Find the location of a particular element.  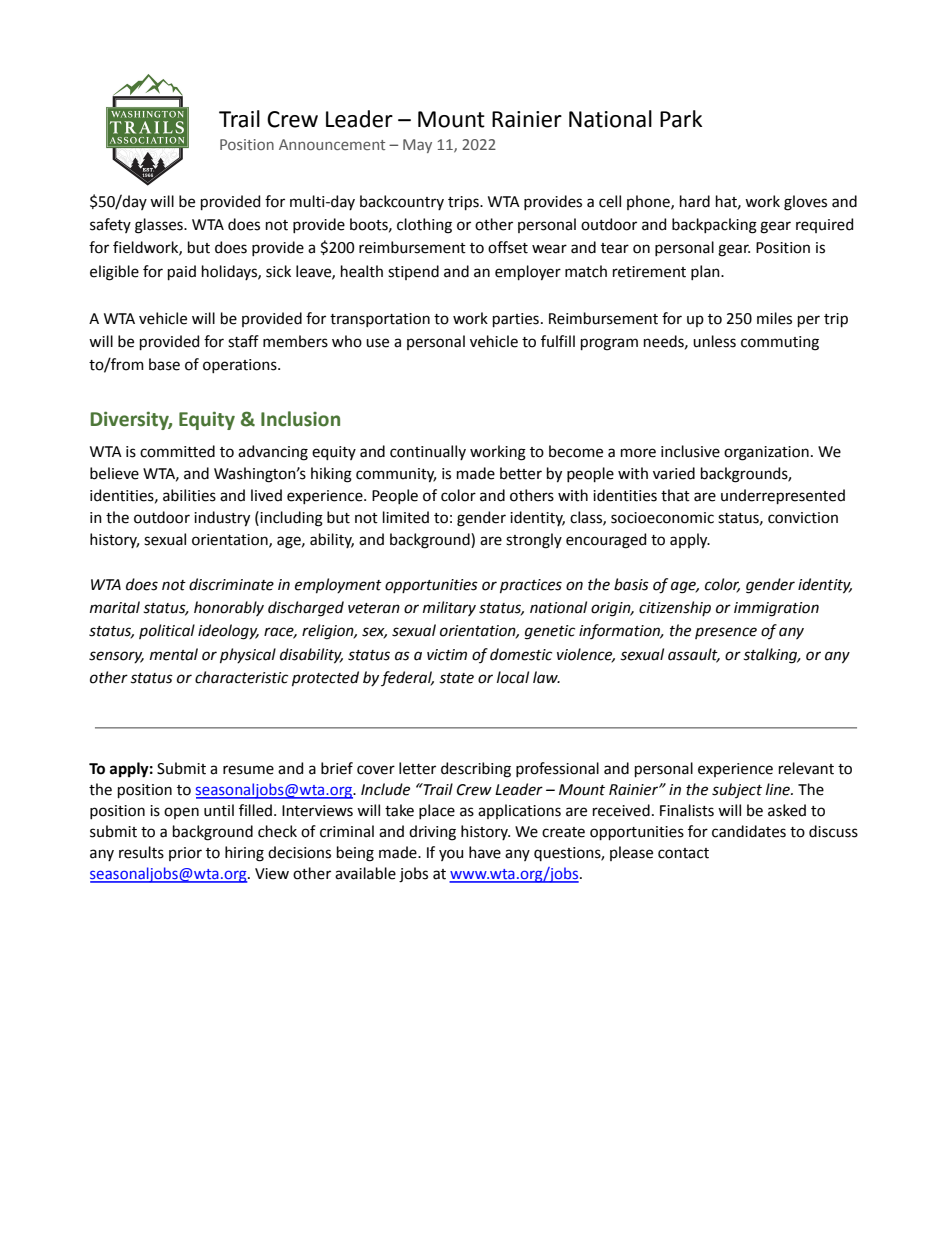

military is located at coordinates (449, 608).
